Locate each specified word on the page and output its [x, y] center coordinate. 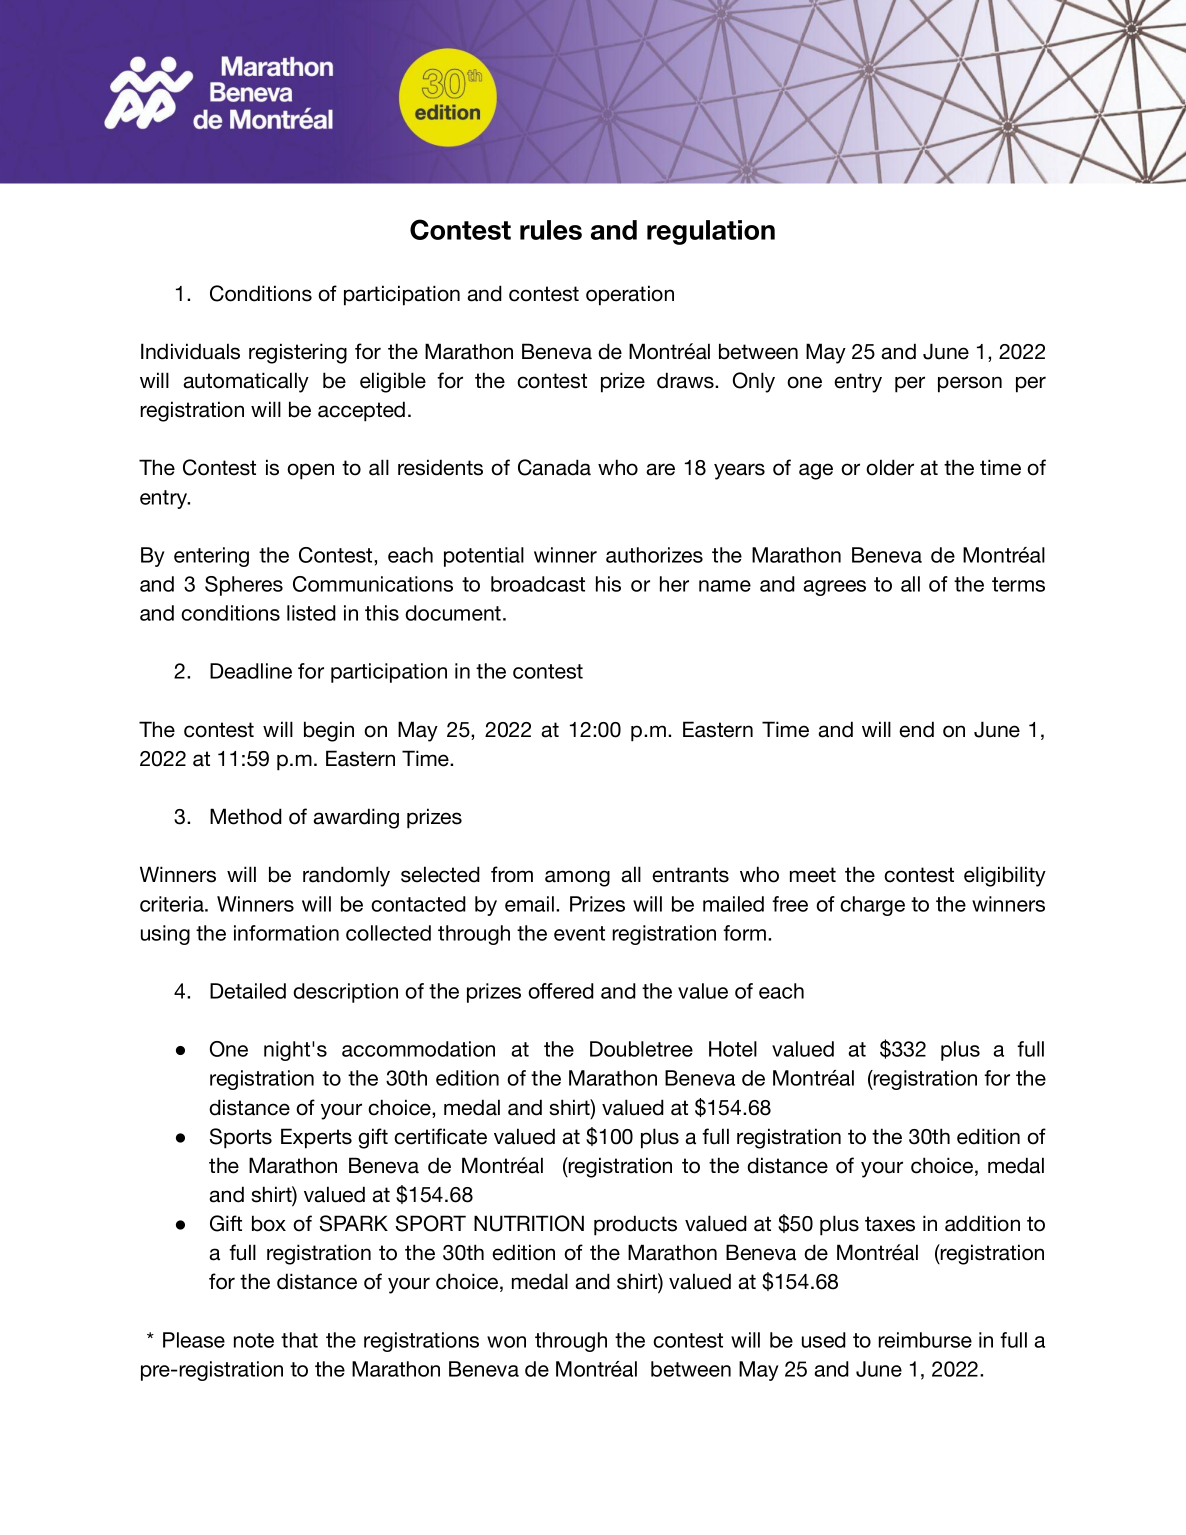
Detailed [248, 991]
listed [311, 613]
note [254, 1340]
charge [872, 906]
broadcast [538, 584]
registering [298, 353]
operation [630, 295]
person [970, 384]
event [579, 933]
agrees [834, 588]
